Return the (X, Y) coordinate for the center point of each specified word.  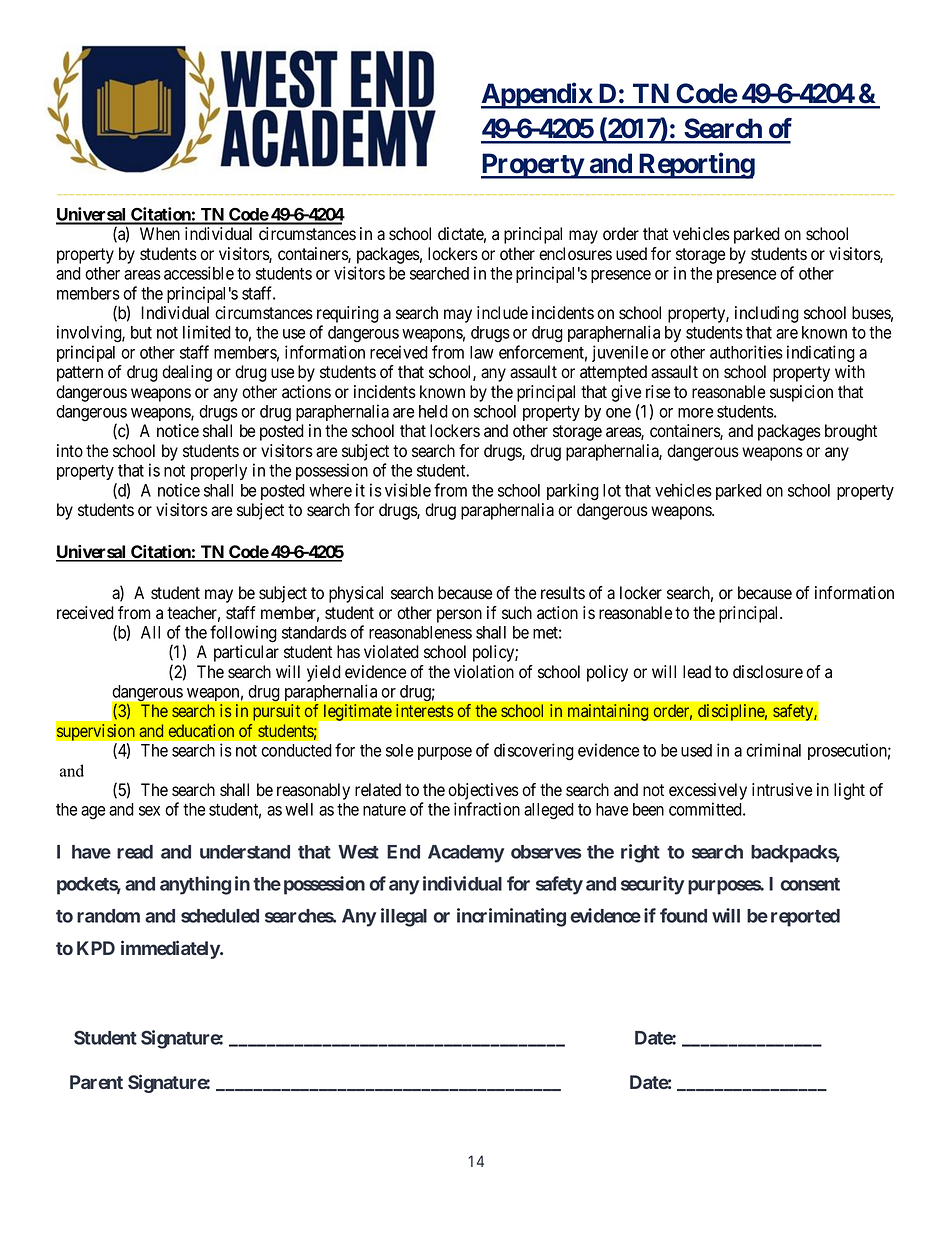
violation (484, 672)
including (767, 314)
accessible (199, 273)
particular (246, 653)
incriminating (511, 917)
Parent (96, 1082)
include (502, 313)
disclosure (768, 672)
